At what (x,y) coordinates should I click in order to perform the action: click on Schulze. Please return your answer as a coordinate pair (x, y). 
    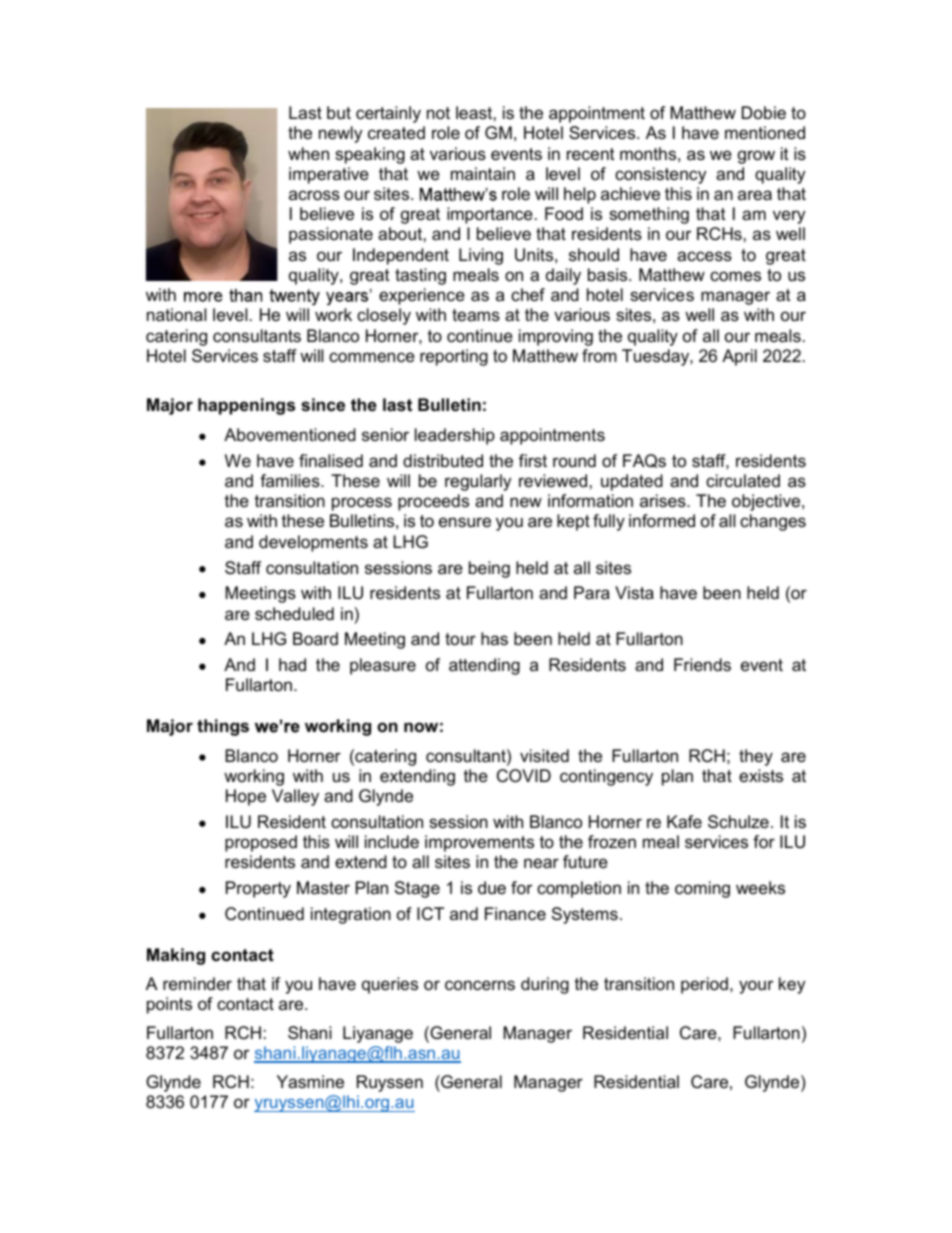
    Looking at the image, I should click on (738, 822).
